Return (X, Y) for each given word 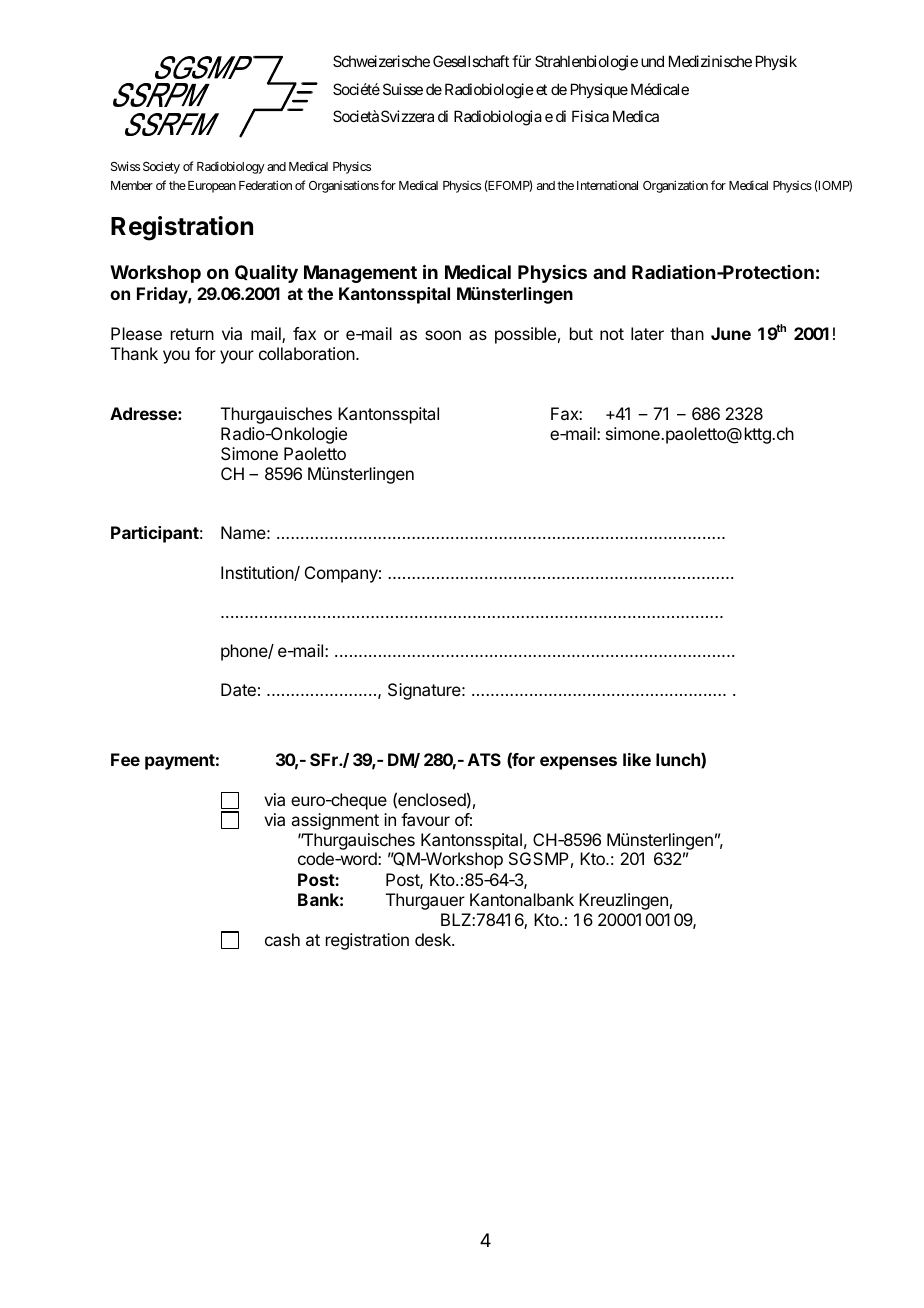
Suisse (403, 89)
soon (443, 335)
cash (282, 939)
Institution (258, 573)
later (647, 333)
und (652, 61)
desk (434, 939)
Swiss (125, 166)
